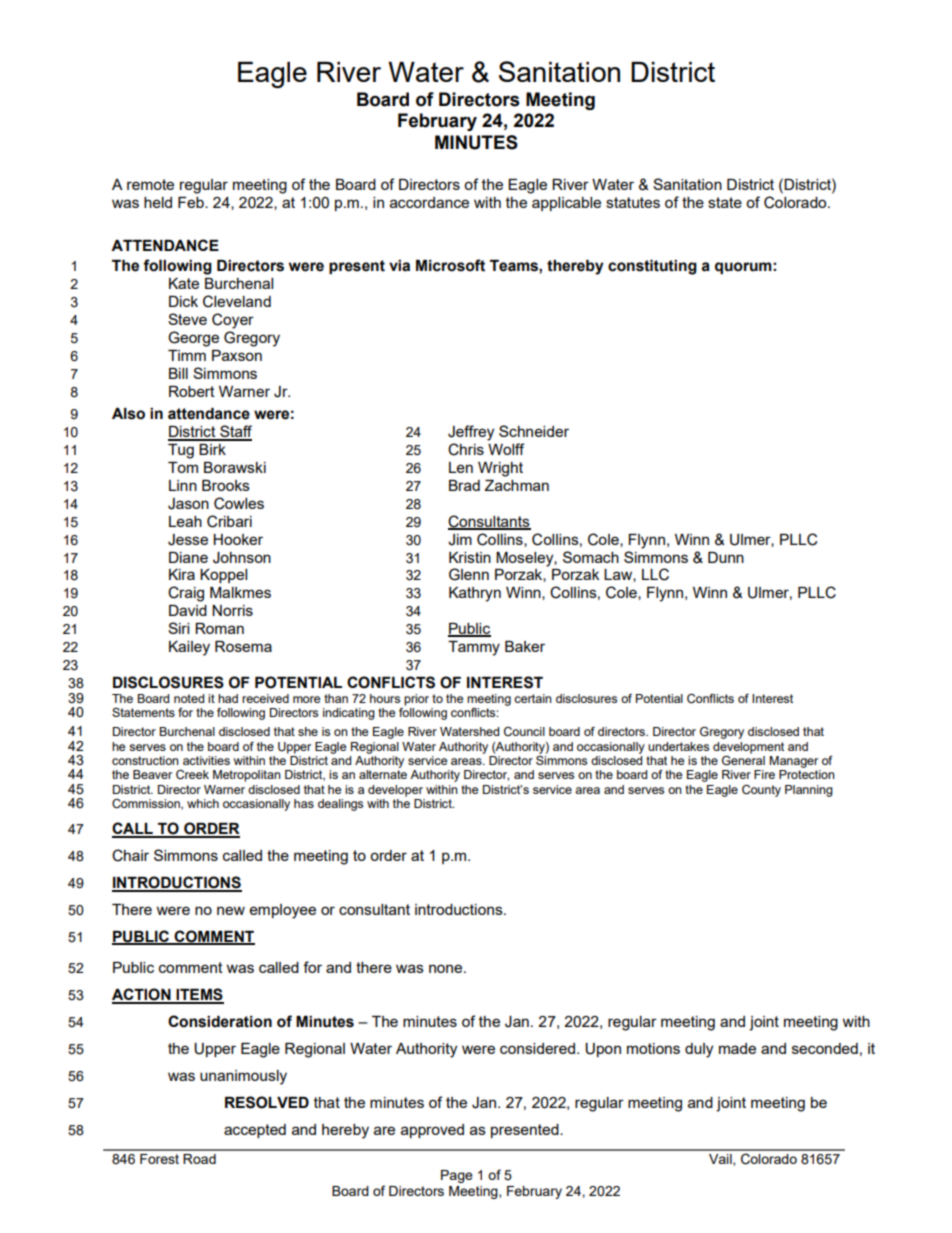  I want to click on statutes, so click(633, 202).
